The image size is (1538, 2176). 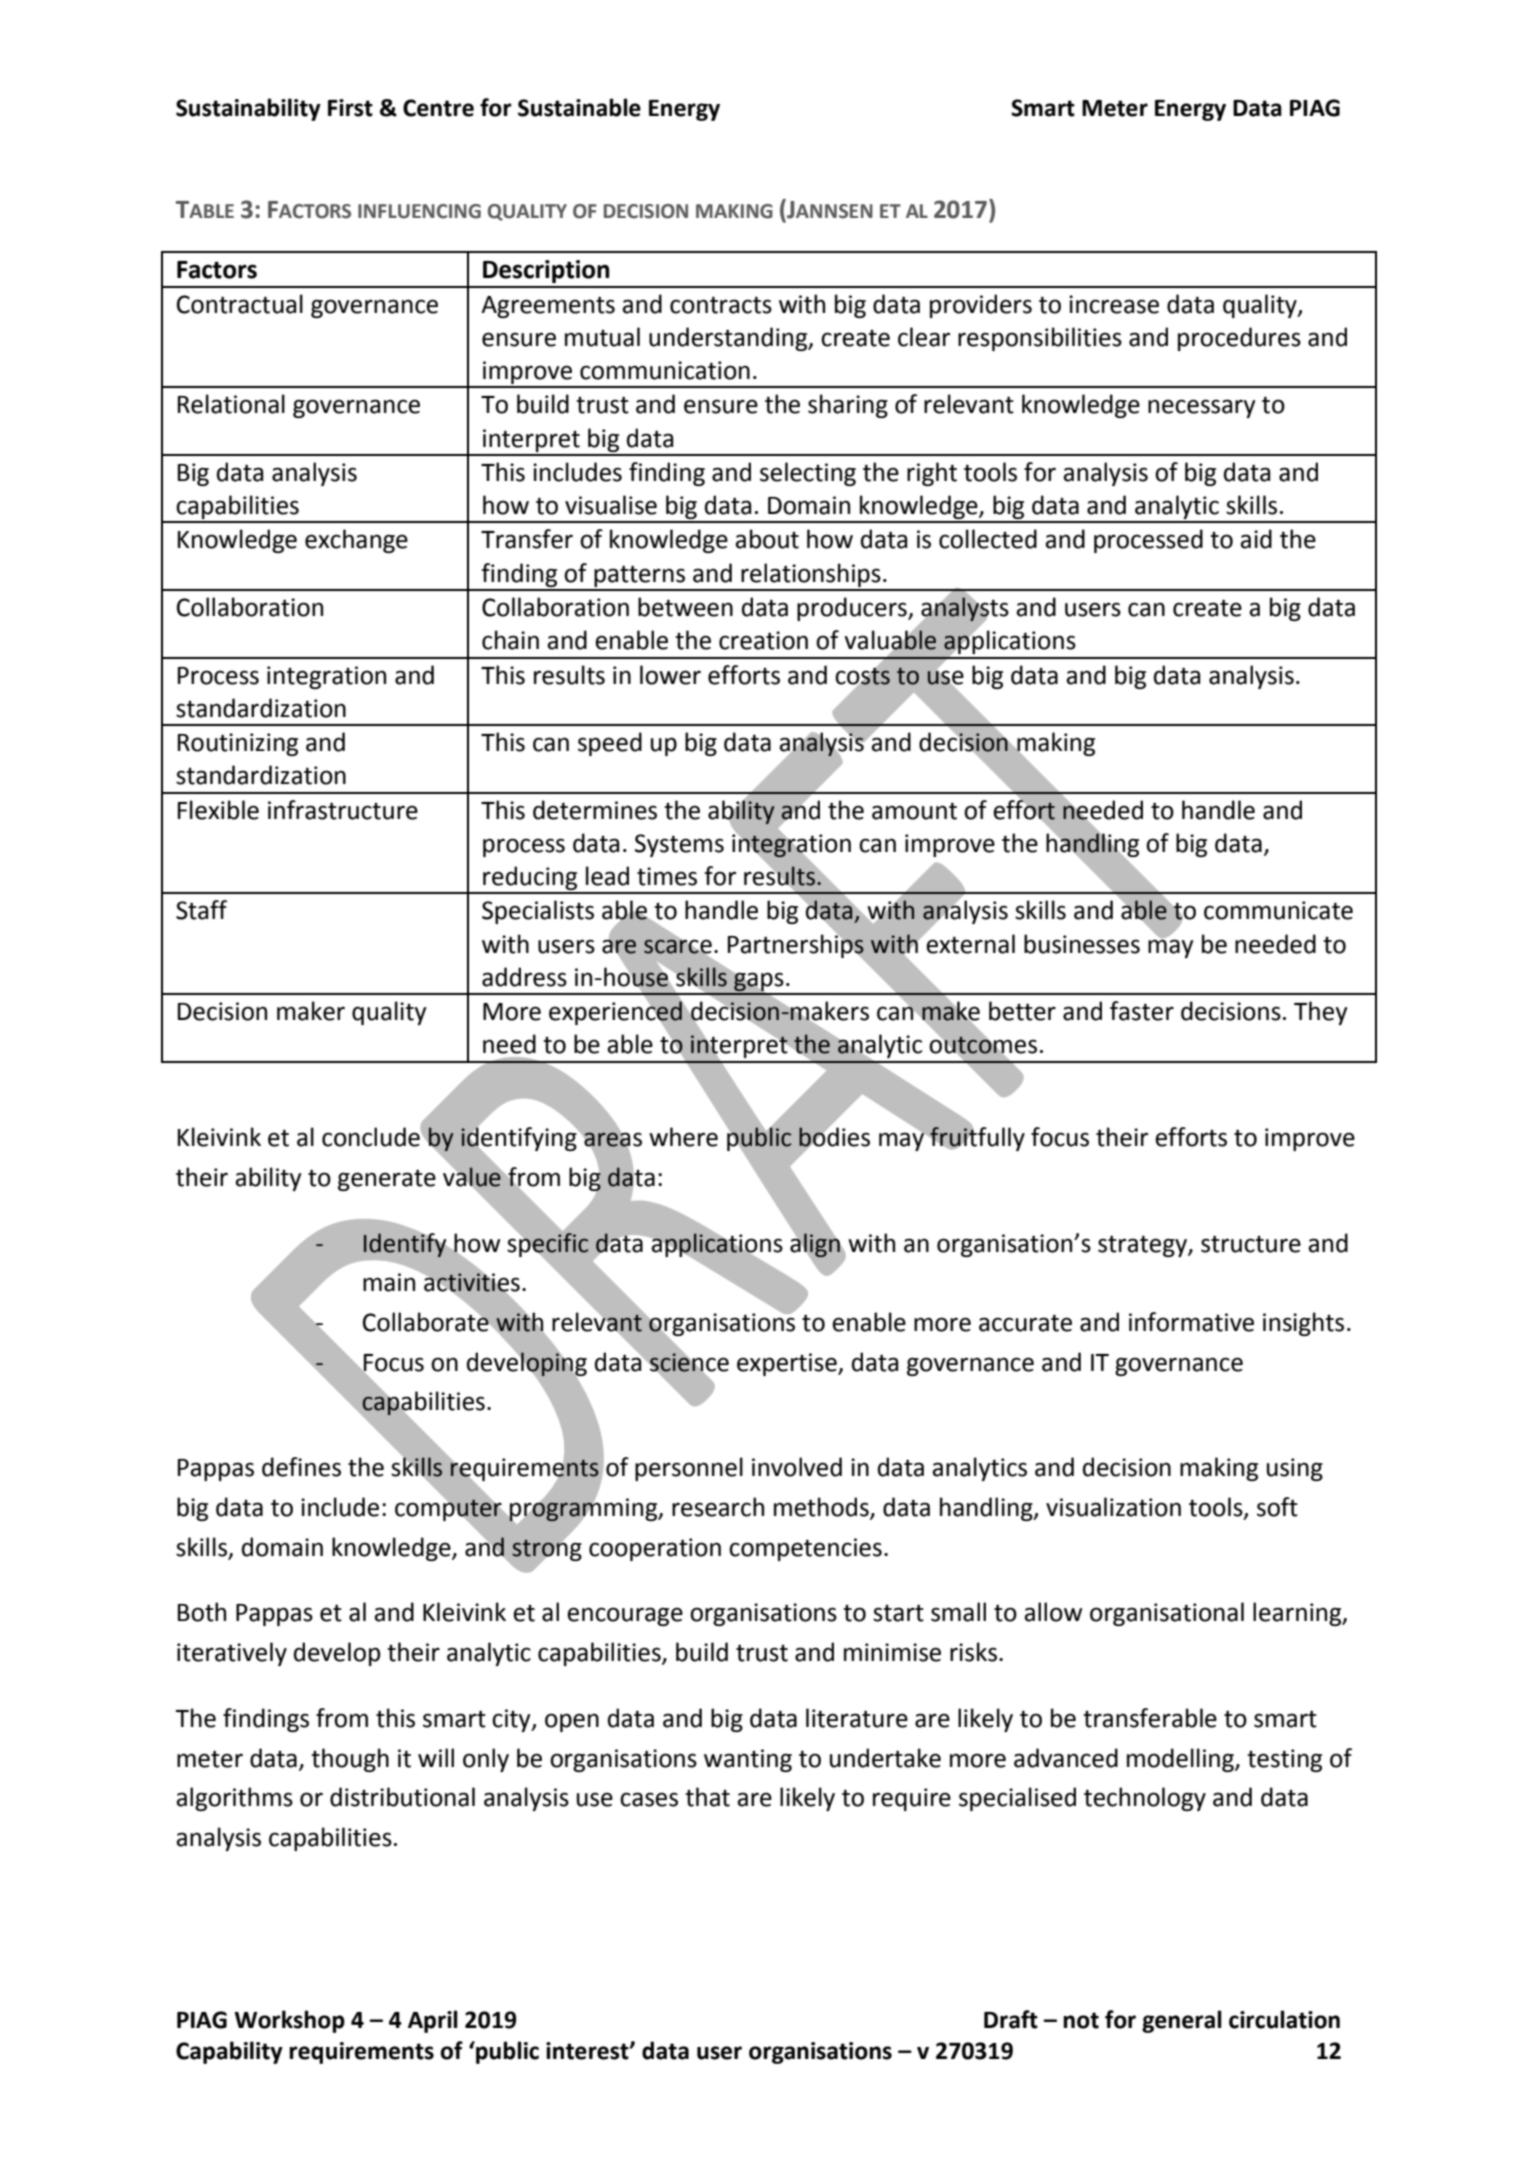 What do you see at coordinates (707, 1797) in the screenshot?
I see `that` at bounding box center [707, 1797].
